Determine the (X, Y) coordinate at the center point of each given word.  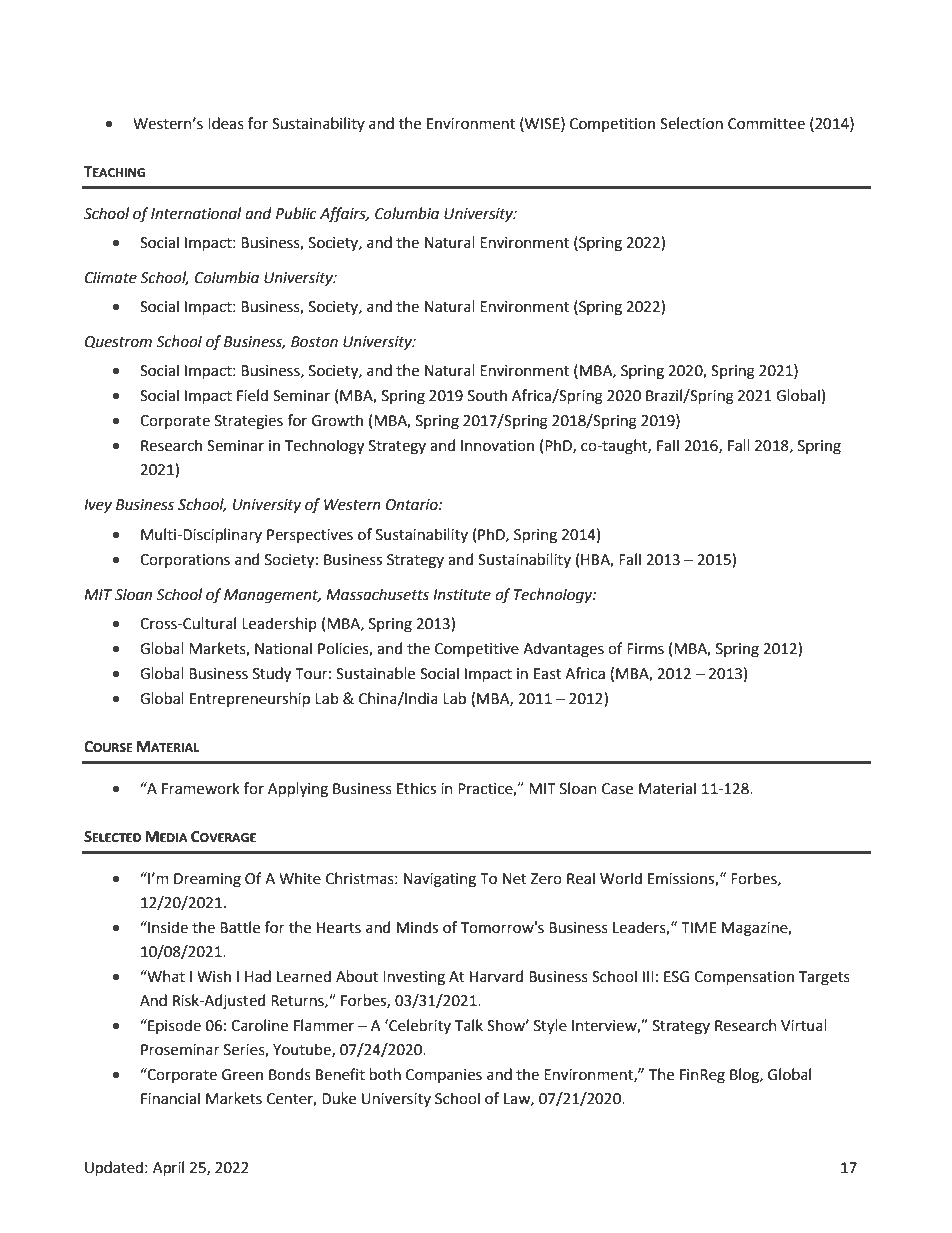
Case (617, 789)
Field (252, 395)
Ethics (416, 788)
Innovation (497, 446)
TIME (699, 927)
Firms (645, 649)
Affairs (344, 215)
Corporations (185, 561)
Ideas (226, 123)
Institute (462, 595)
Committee (766, 124)
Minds (417, 927)
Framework (201, 788)
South (487, 395)
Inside (167, 927)
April (168, 1168)
